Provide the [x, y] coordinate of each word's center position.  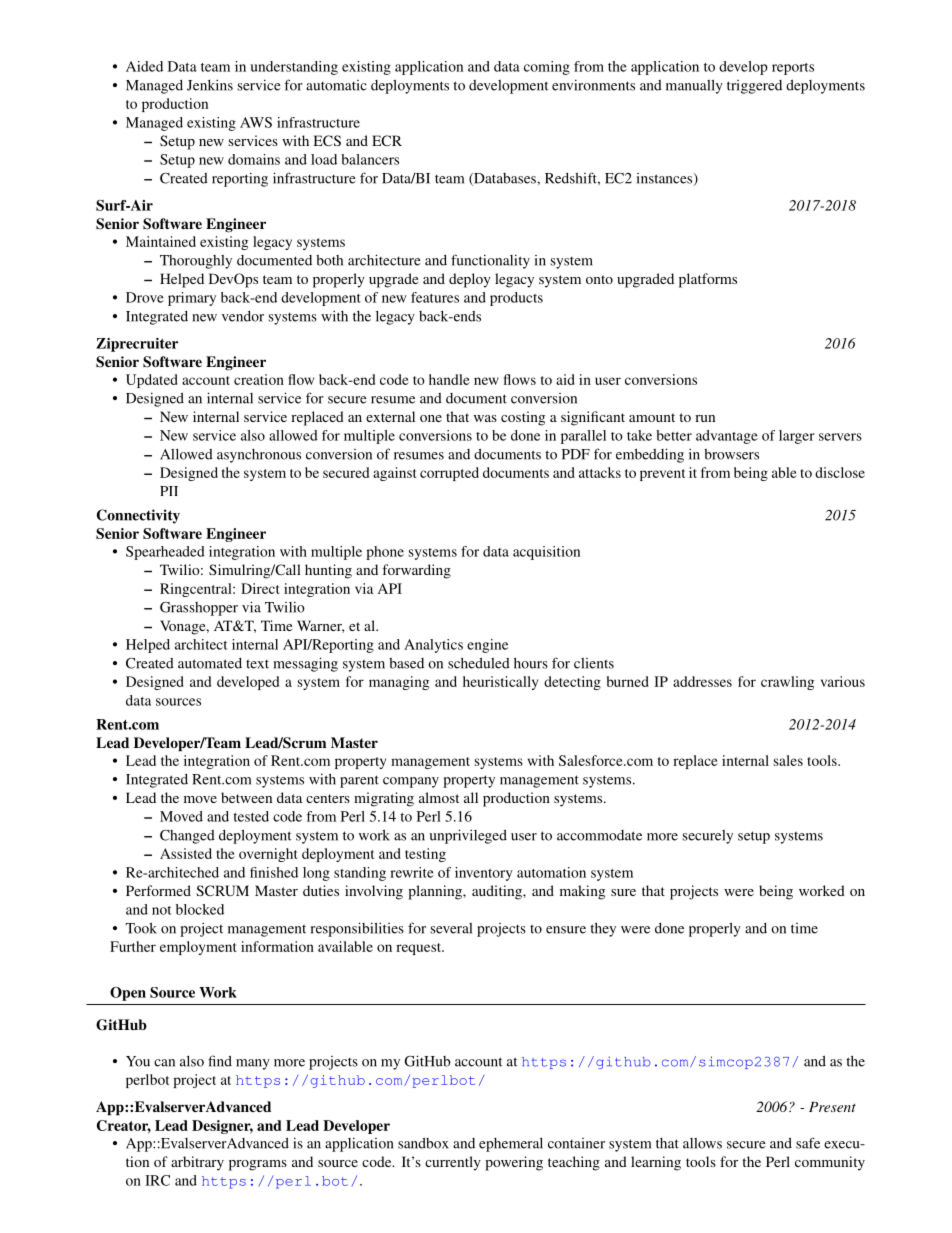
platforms [708, 280]
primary [192, 299]
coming [547, 68]
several [451, 928]
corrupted [449, 474]
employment [198, 948]
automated [210, 663]
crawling [787, 683]
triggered [754, 87]
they [603, 929]
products [516, 299]
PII [169, 491]
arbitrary [197, 1163]
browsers [731, 454]
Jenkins [210, 85]
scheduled [479, 663]
